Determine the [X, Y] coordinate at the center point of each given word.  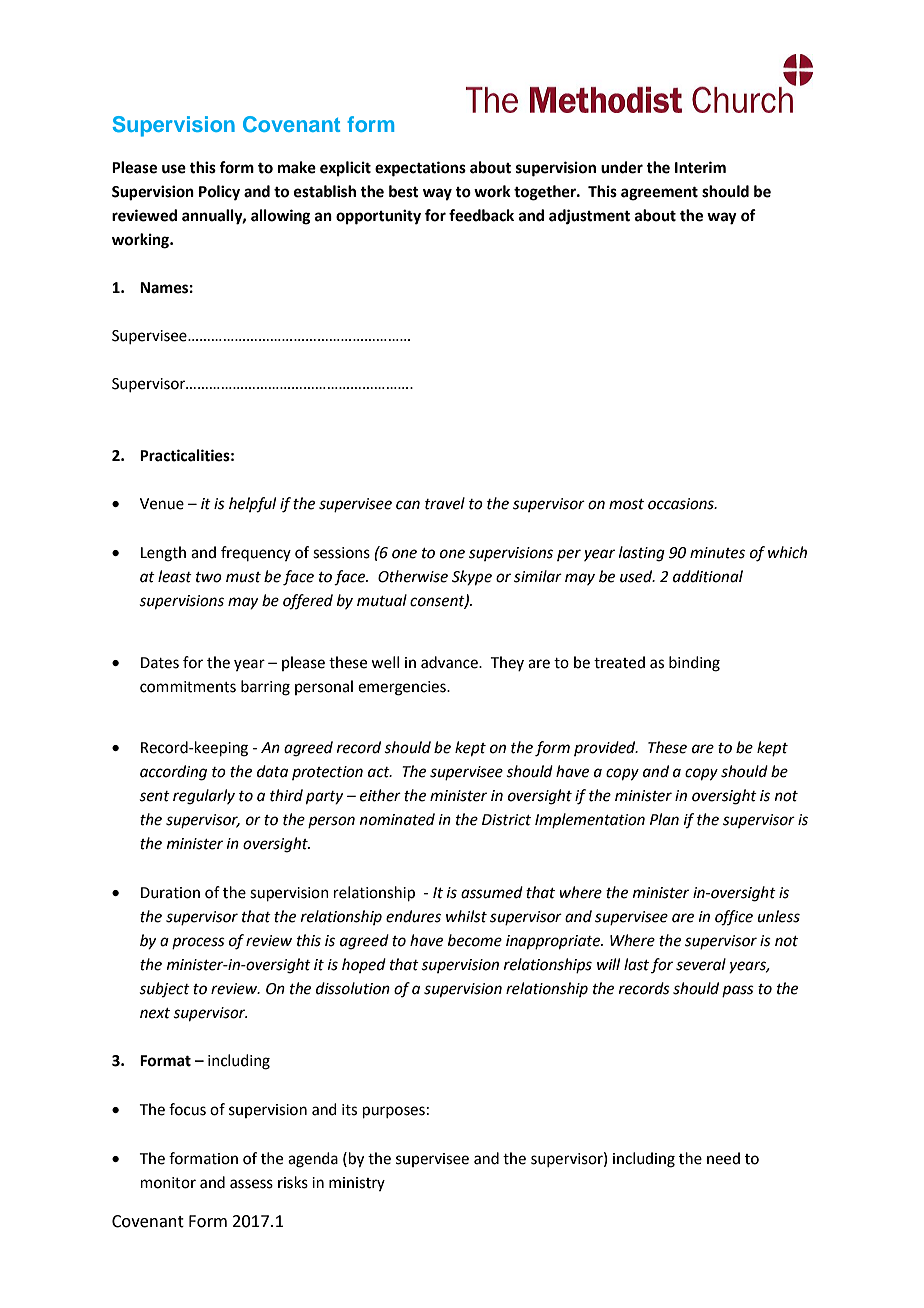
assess [251, 1184]
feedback [481, 215]
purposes [394, 1112]
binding [694, 664]
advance [450, 662]
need [723, 1158]
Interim [700, 167]
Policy [219, 193]
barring [265, 688]
